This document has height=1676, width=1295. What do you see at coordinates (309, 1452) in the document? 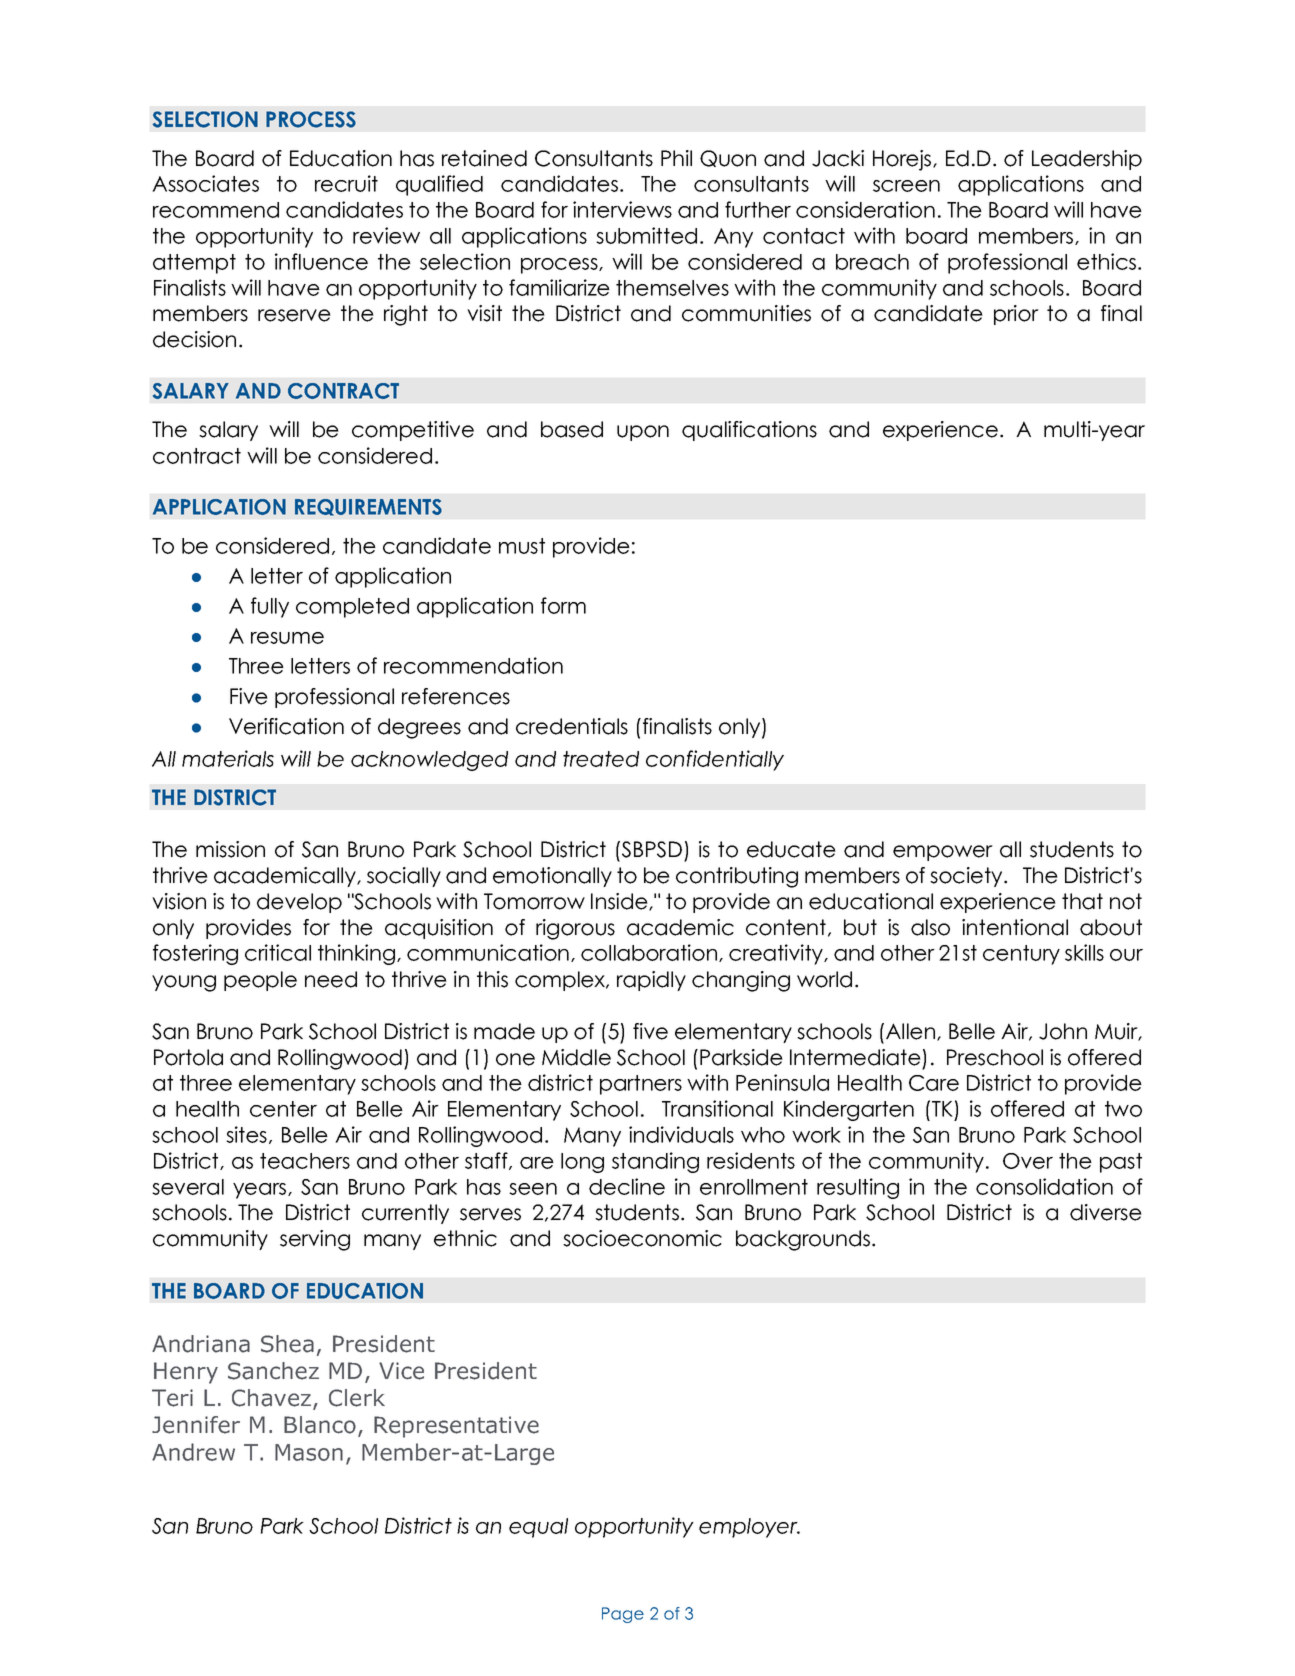
I see `Mason` at bounding box center [309, 1452].
